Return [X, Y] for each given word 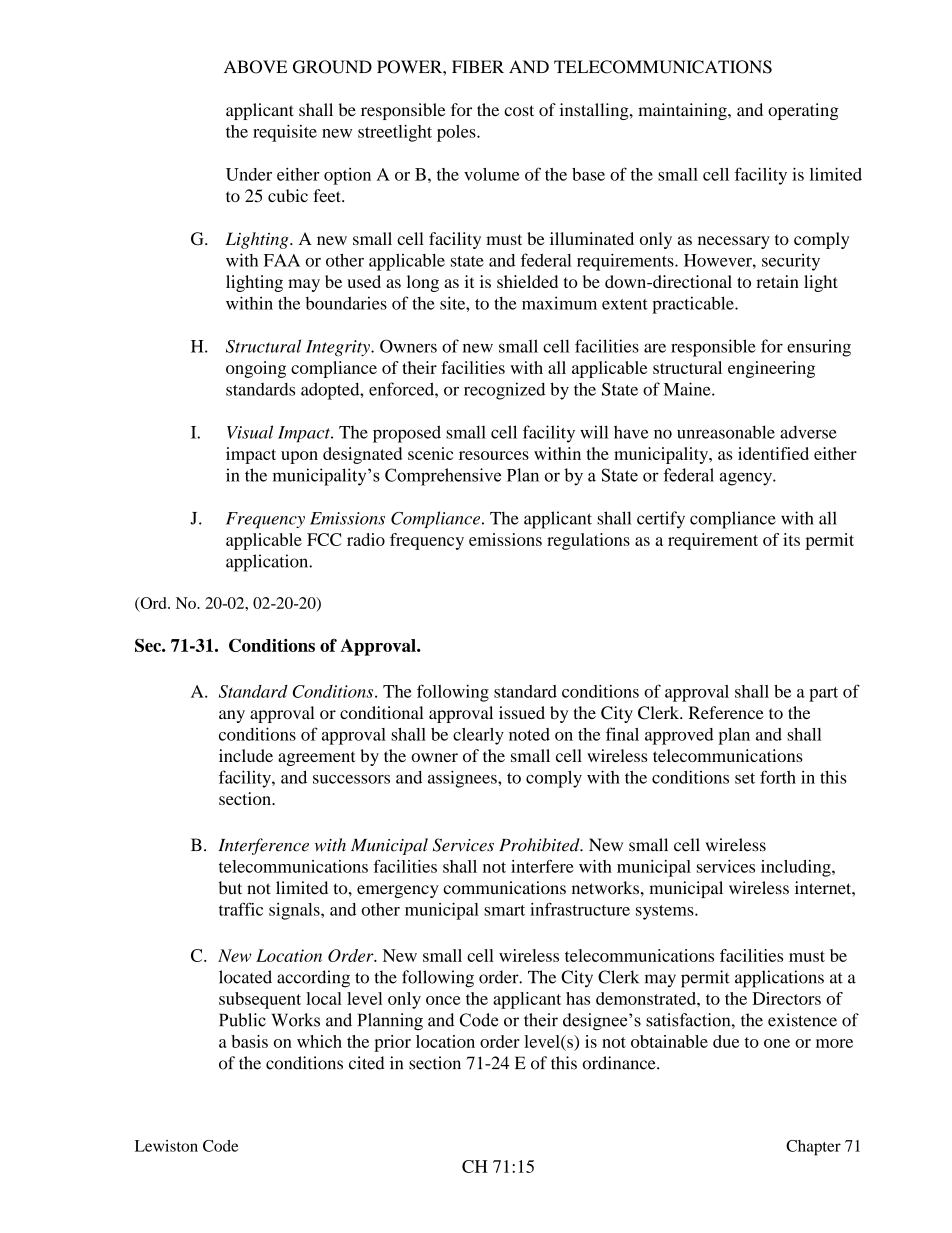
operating [803, 111]
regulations [588, 541]
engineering [771, 369]
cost [519, 110]
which [319, 1041]
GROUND [332, 67]
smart [504, 910]
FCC [324, 539]
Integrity [339, 348]
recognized [504, 391]
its [791, 539]
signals [295, 911]
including [797, 868]
